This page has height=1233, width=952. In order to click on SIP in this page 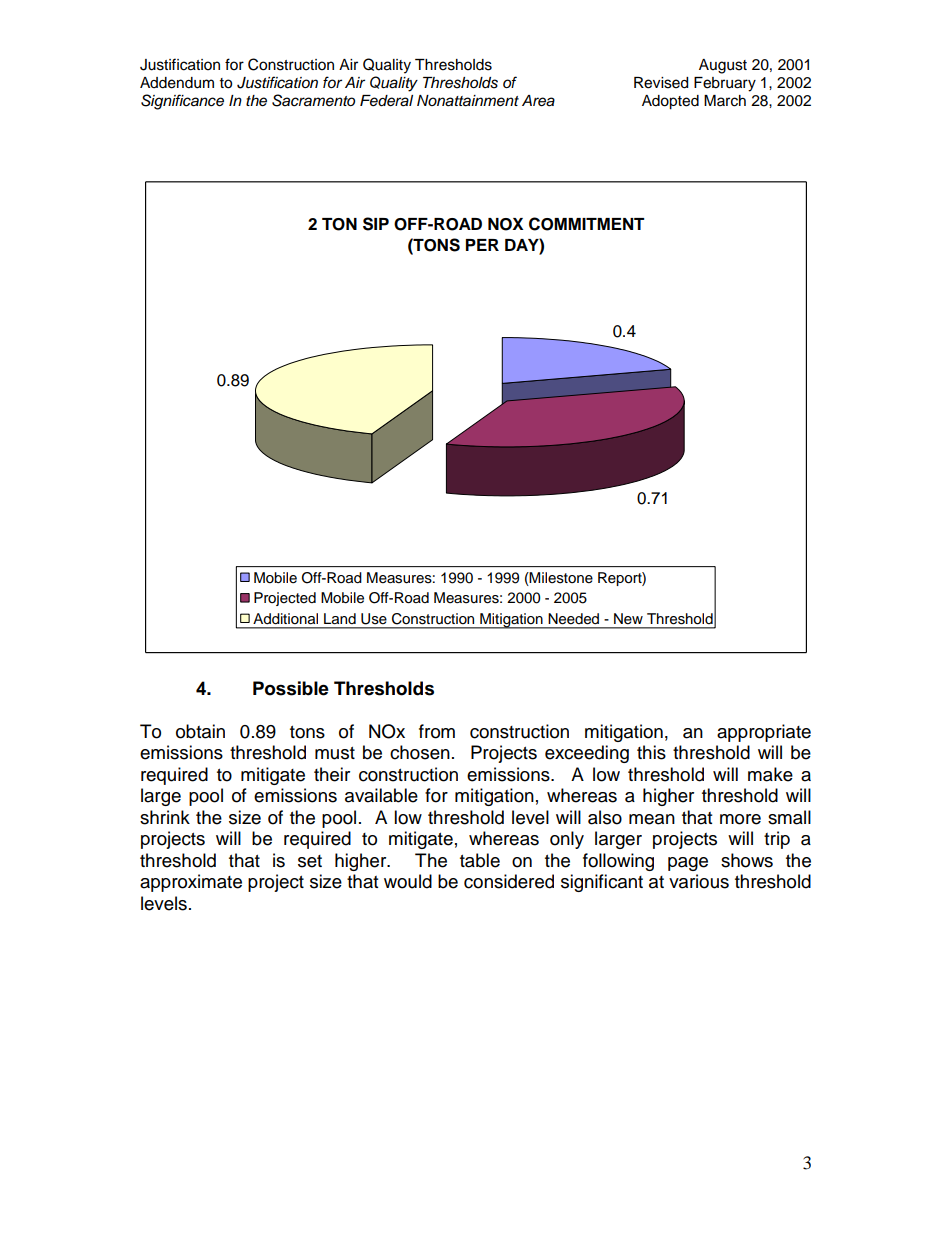, I will do `click(376, 224)`.
